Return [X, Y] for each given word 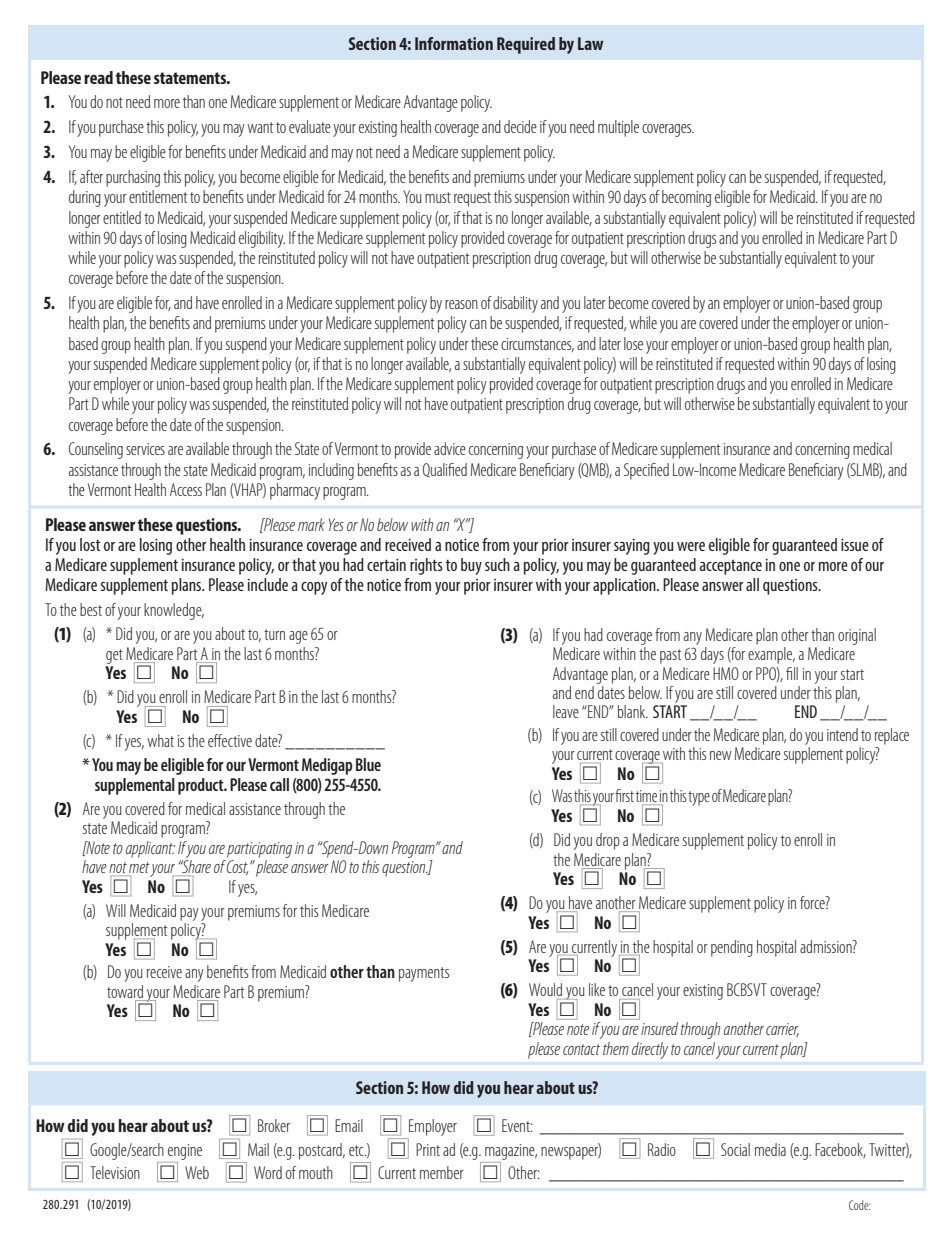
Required [526, 45]
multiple [618, 128]
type [699, 798]
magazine [511, 1152]
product [202, 786]
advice [450, 448]
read [98, 77]
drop [608, 841]
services [145, 449]
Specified [646, 471]
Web [197, 1172]
